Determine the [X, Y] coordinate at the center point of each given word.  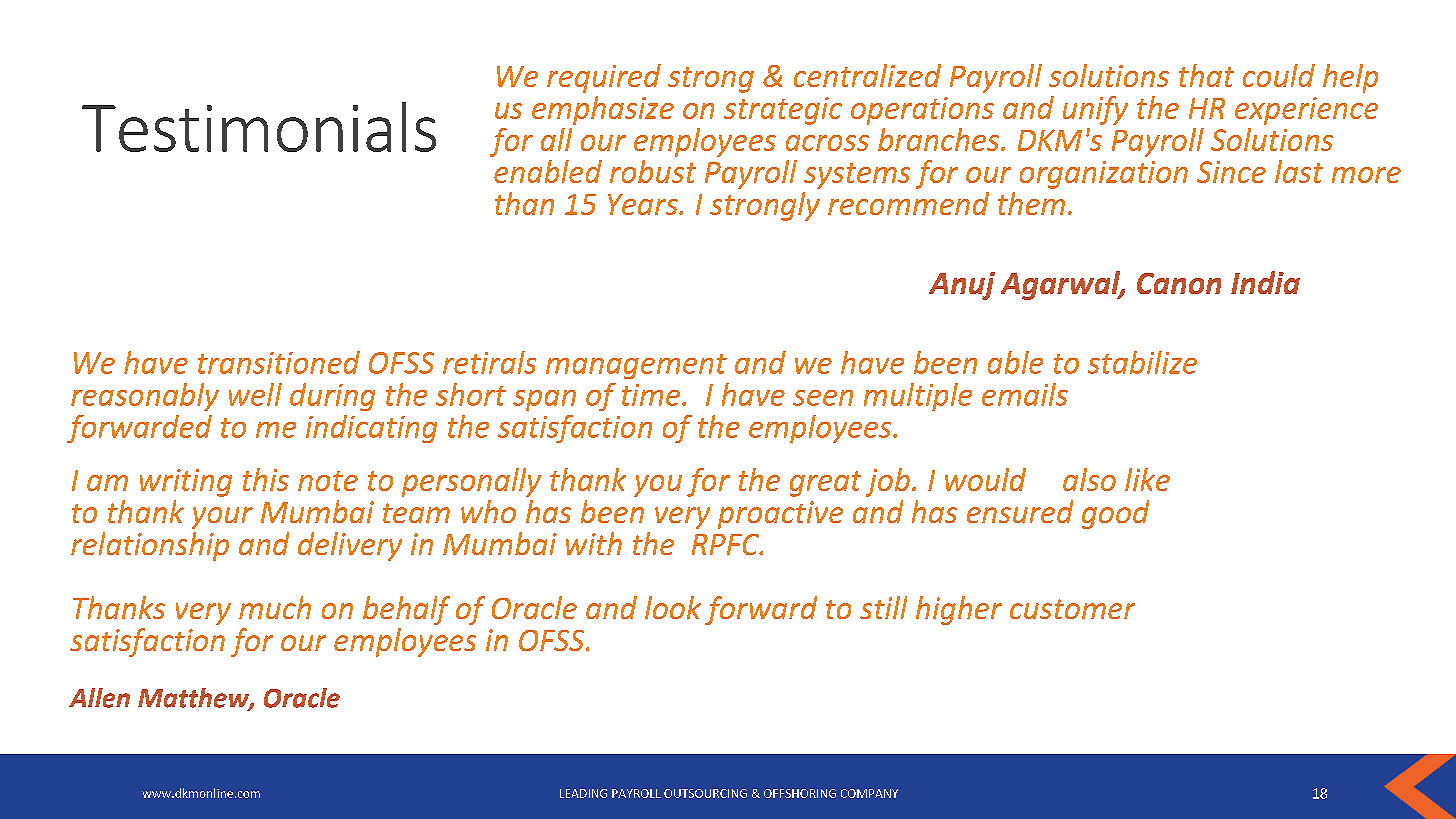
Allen [99, 698]
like [1147, 479]
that [1206, 75]
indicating [371, 429]
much [275, 607]
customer [1072, 609]
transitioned [279, 362]
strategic [783, 111]
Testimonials [259, 127]
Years [644, 204]
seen [823, 398]
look [673, 607]
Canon [1179, 283]
